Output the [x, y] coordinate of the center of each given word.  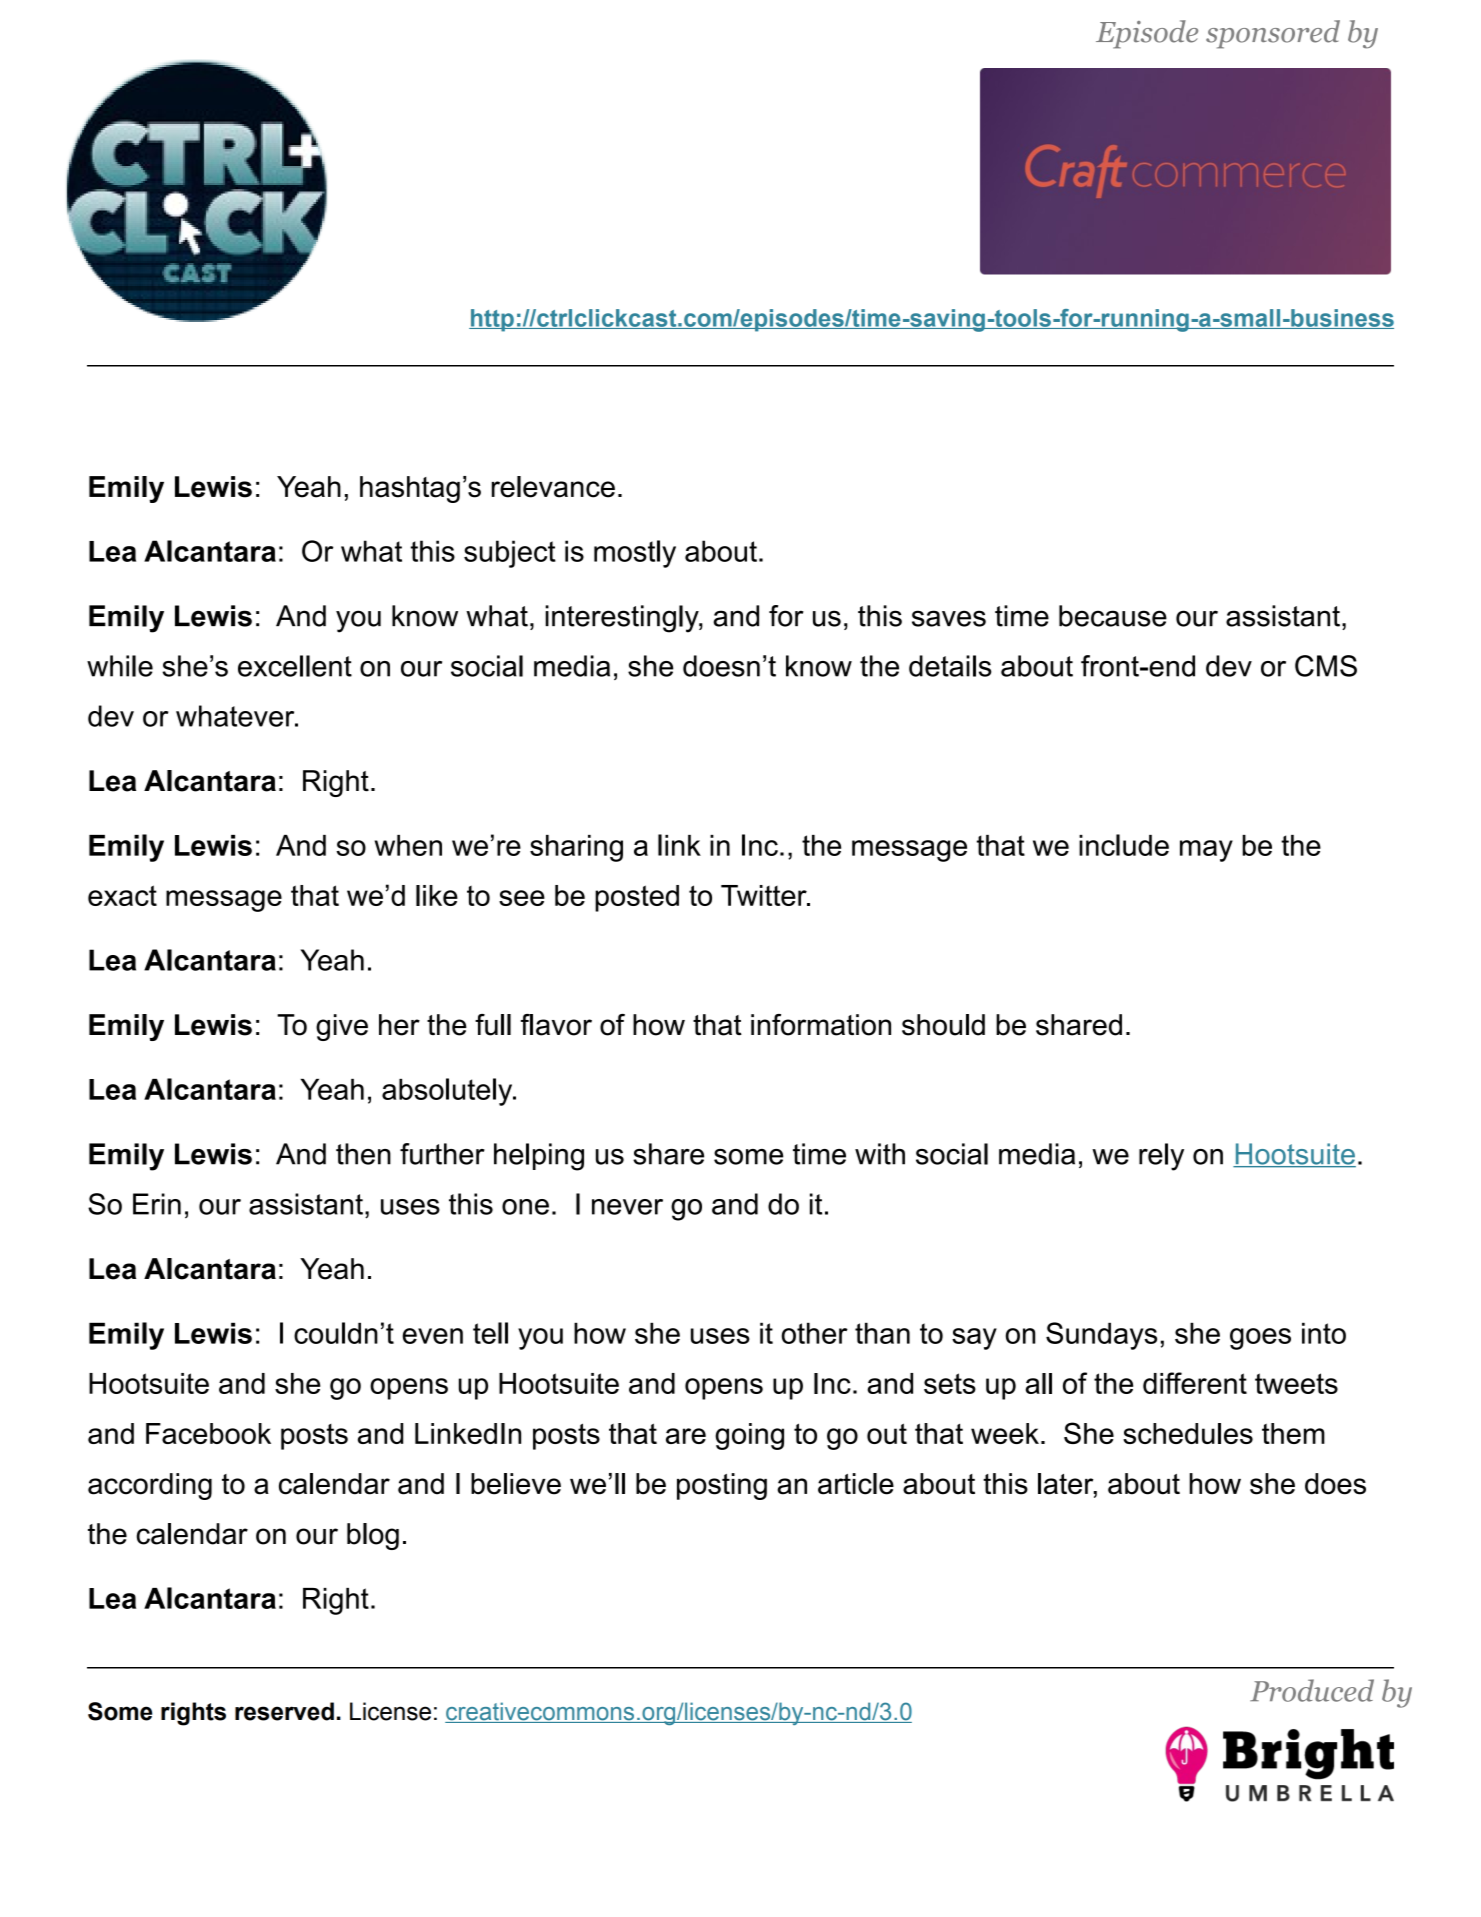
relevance [553, 487]
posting [722, 1486]
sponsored [1273, 34]
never [627, 1207]
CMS [1326, 666]
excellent [295, 666]
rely [1161, 1157]
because [1113, 616]
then [363, 1154]
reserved [284, 1711]
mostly [635, 554]
